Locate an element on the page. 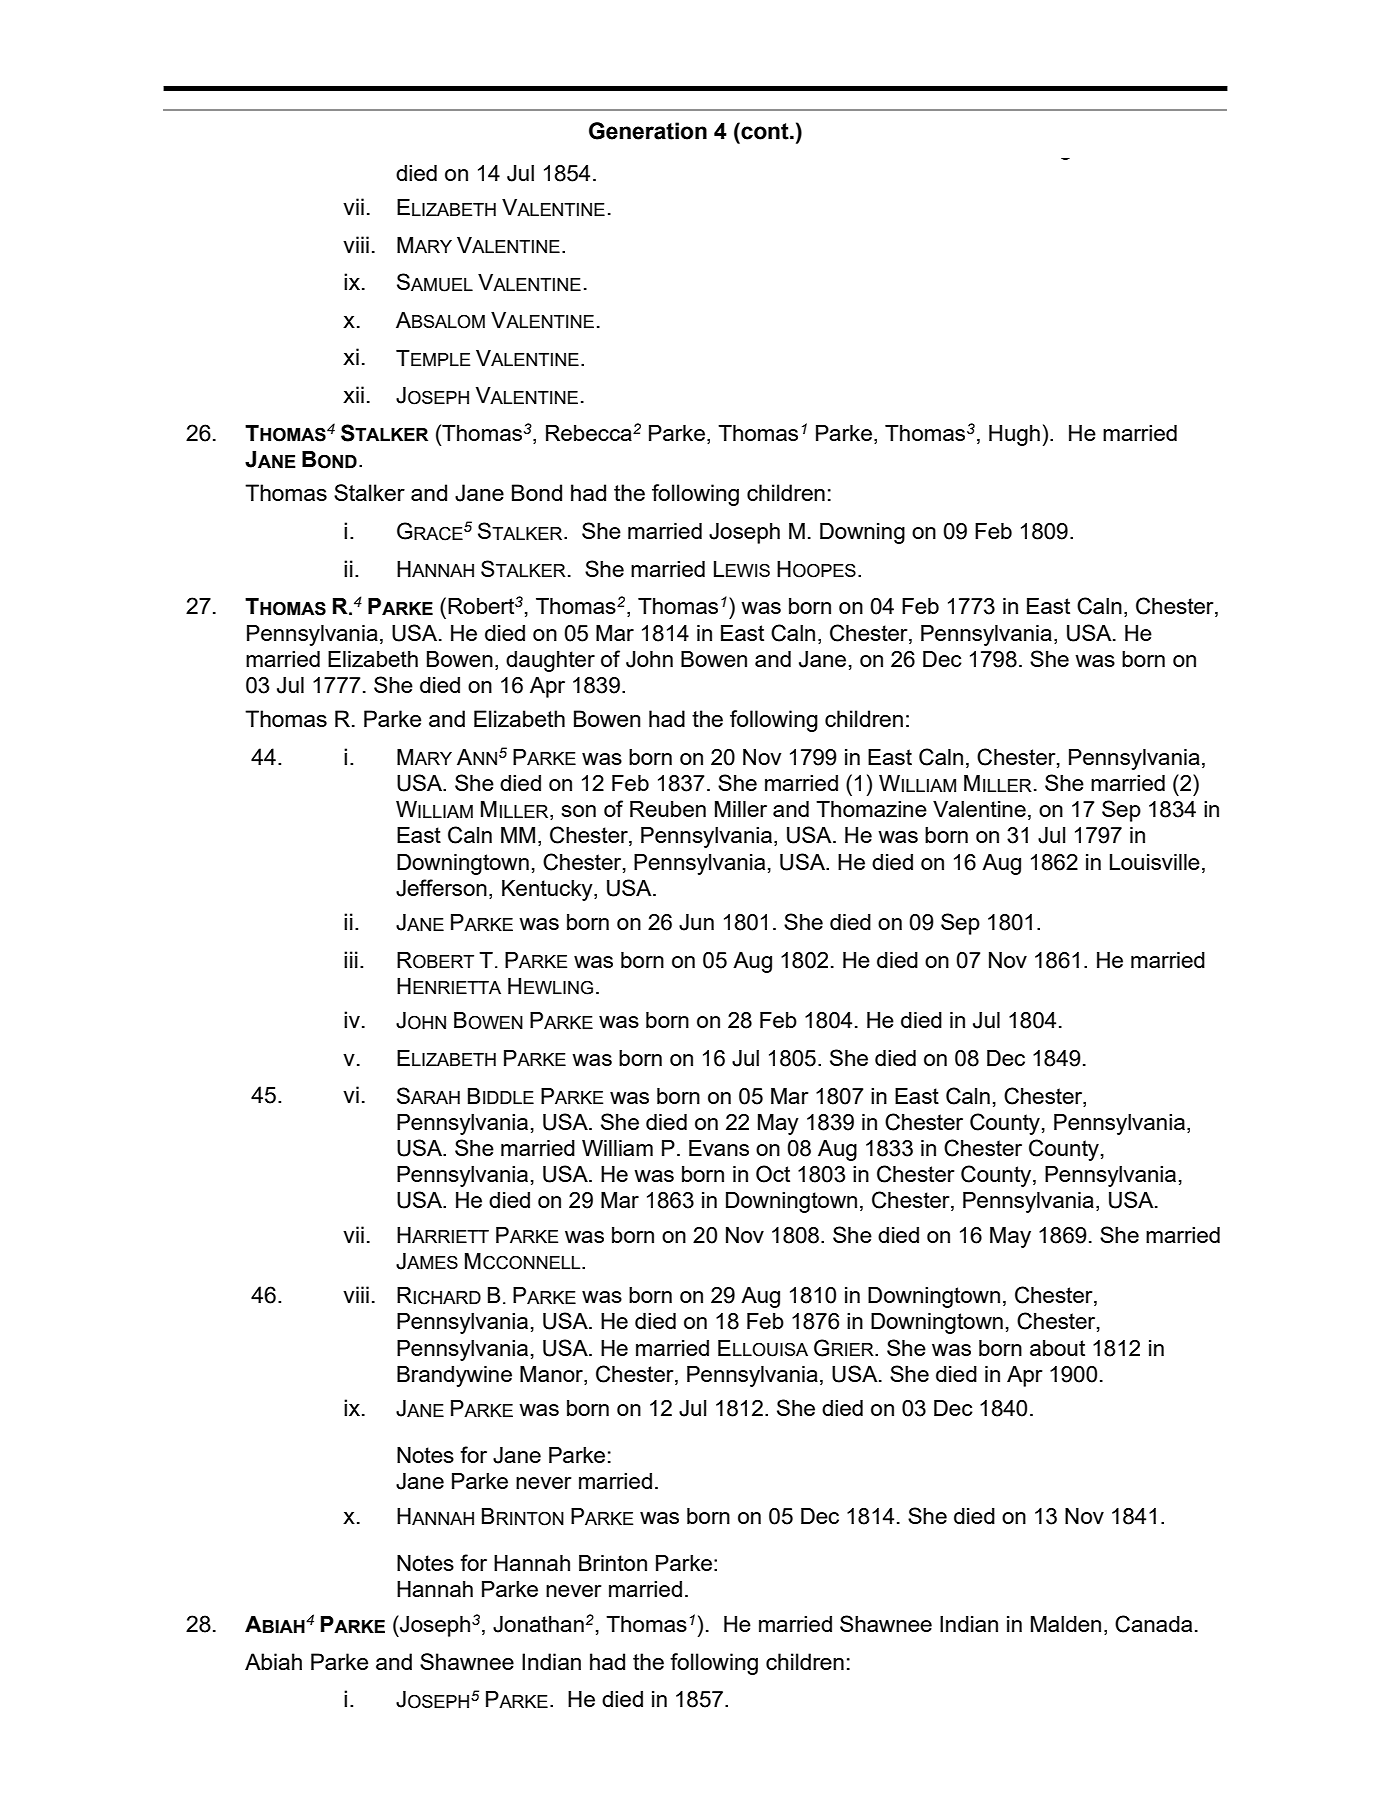 The image size is (1391, 1800). Reuben is located at coordinates (668, 809).
